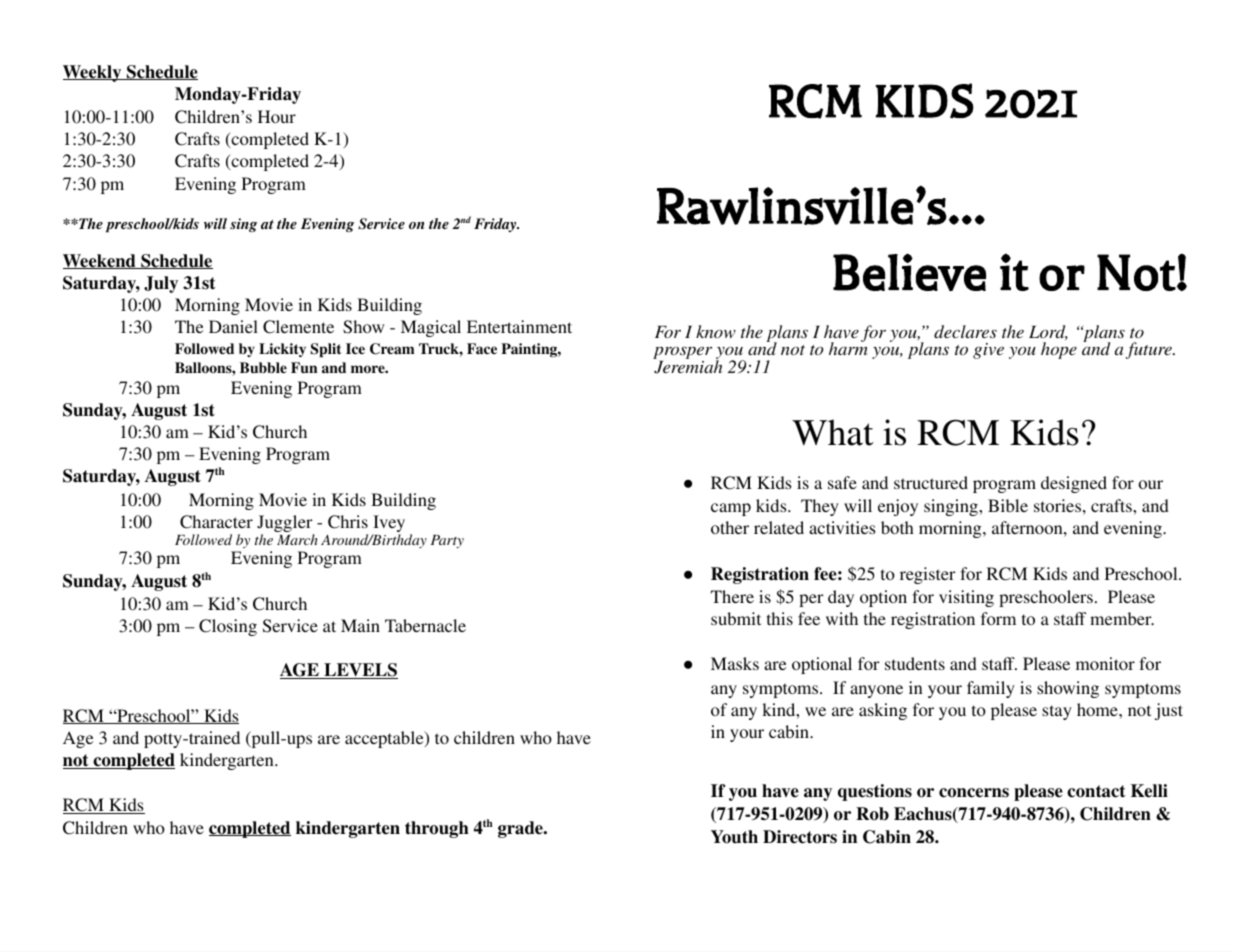 This page has width=1233, height=952. What do you see at coordinates (974, 793) in the page?
I see `concerns` at bounding box center [974, 793].
